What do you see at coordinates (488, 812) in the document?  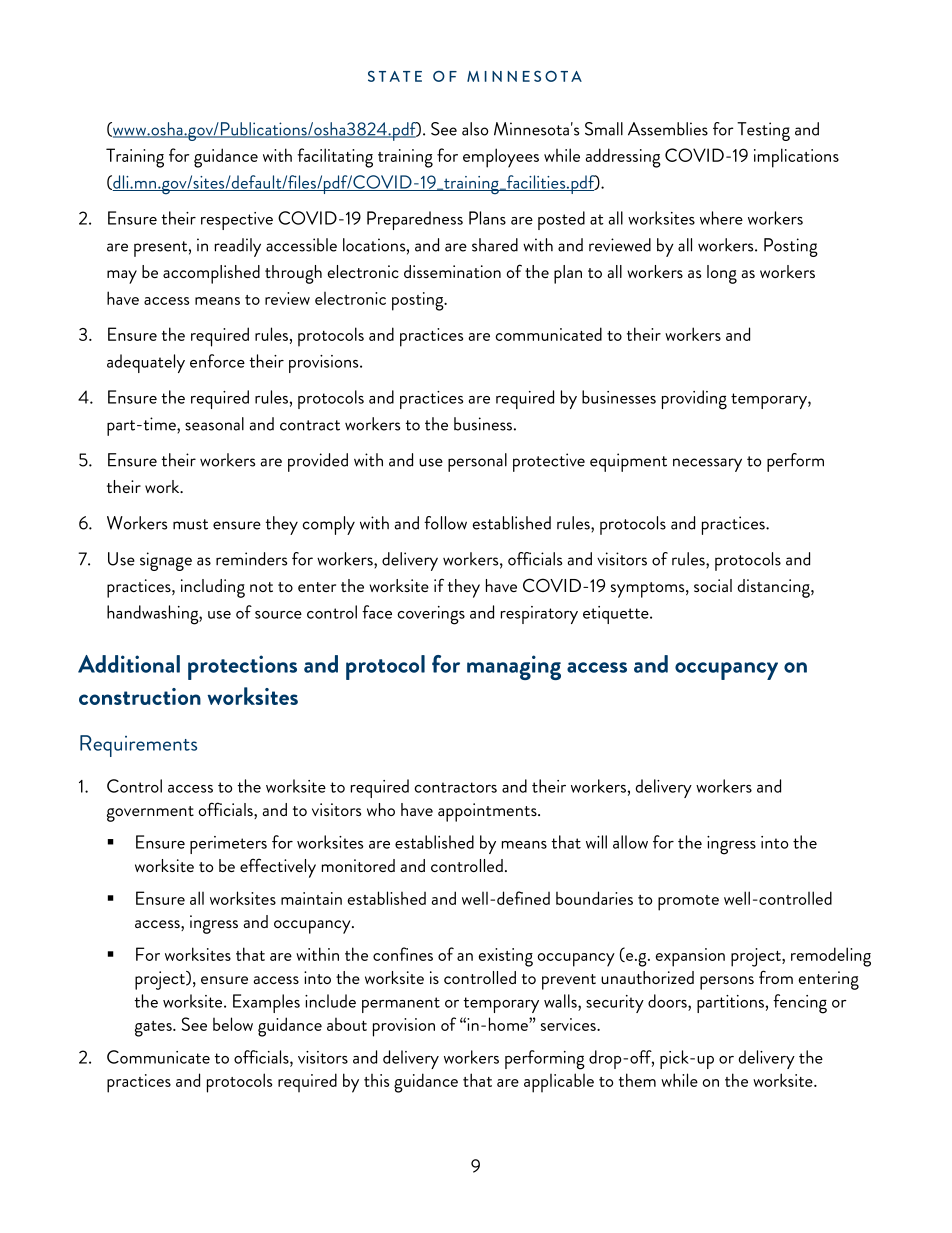 I see `appointments` at bounding box center [488, 812].
